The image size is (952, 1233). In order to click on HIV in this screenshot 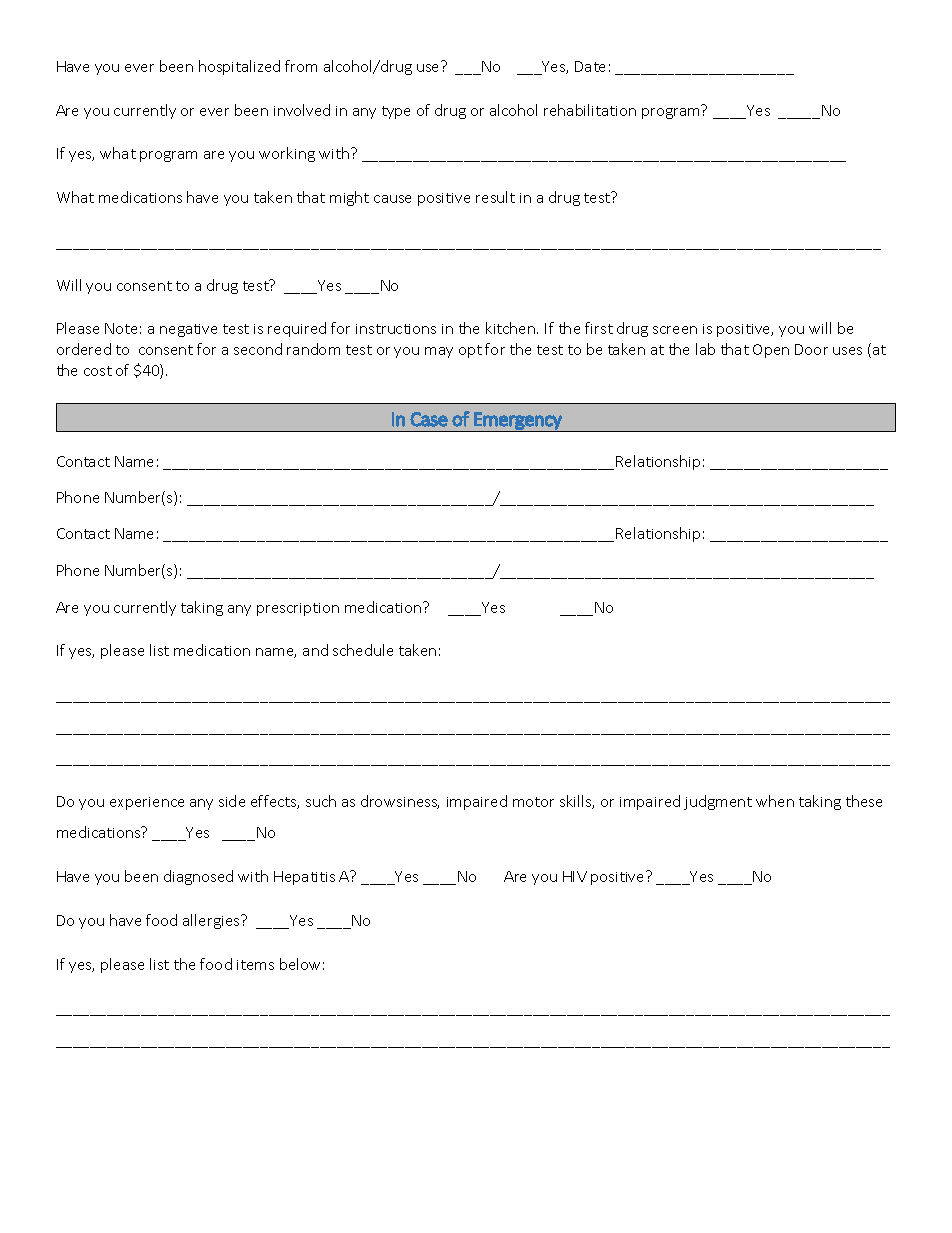, I will do `click(575, 876)`.
